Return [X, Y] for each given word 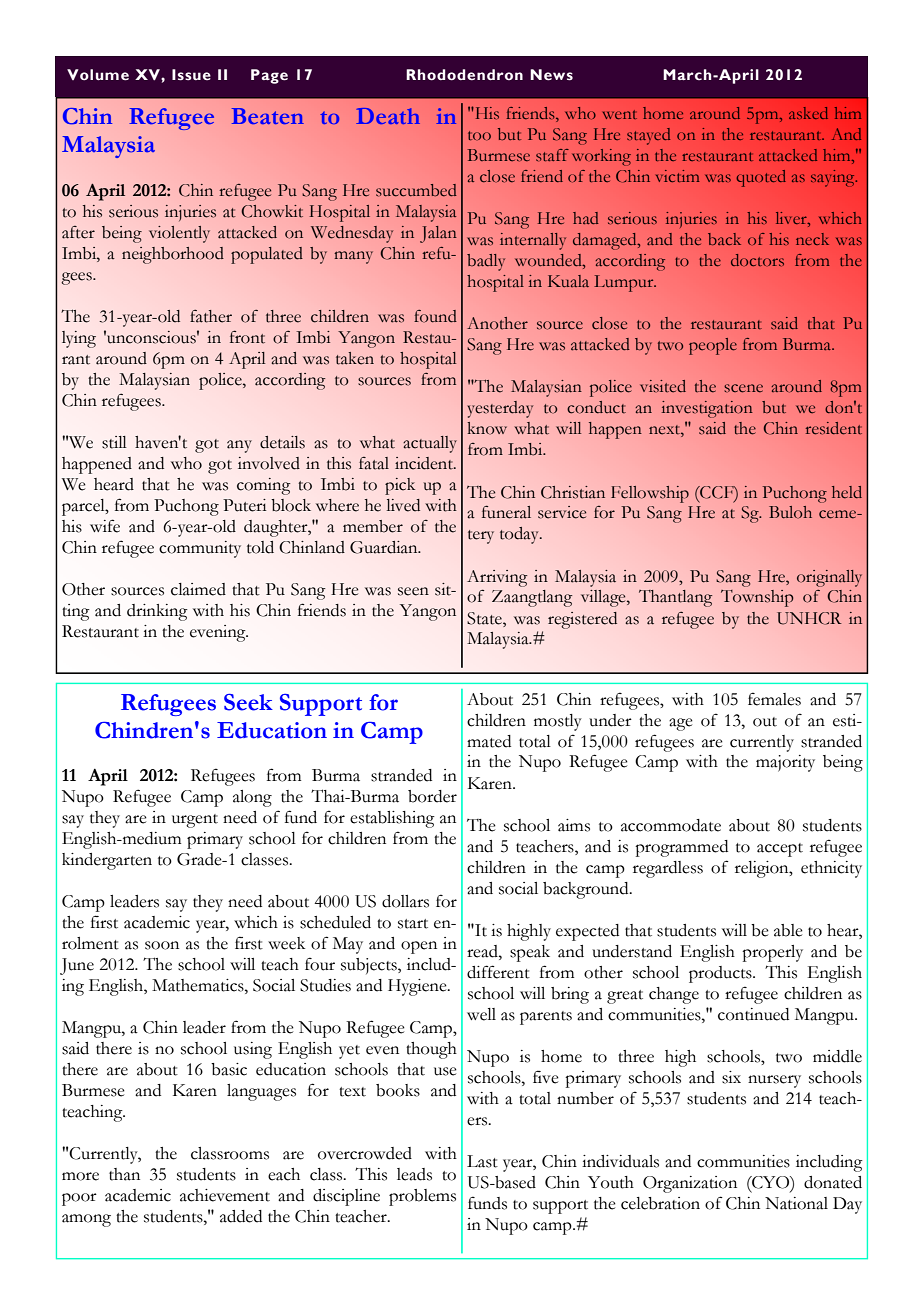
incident [425, 463]
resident [834, 428]
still [114, 442]
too [479, 135]
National [796, 1203]
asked [808, 113]
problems [422, 1197]
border [432, 796]
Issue [191, 75]
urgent [195, 821]
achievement [225, 1195]
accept [780, 850]
